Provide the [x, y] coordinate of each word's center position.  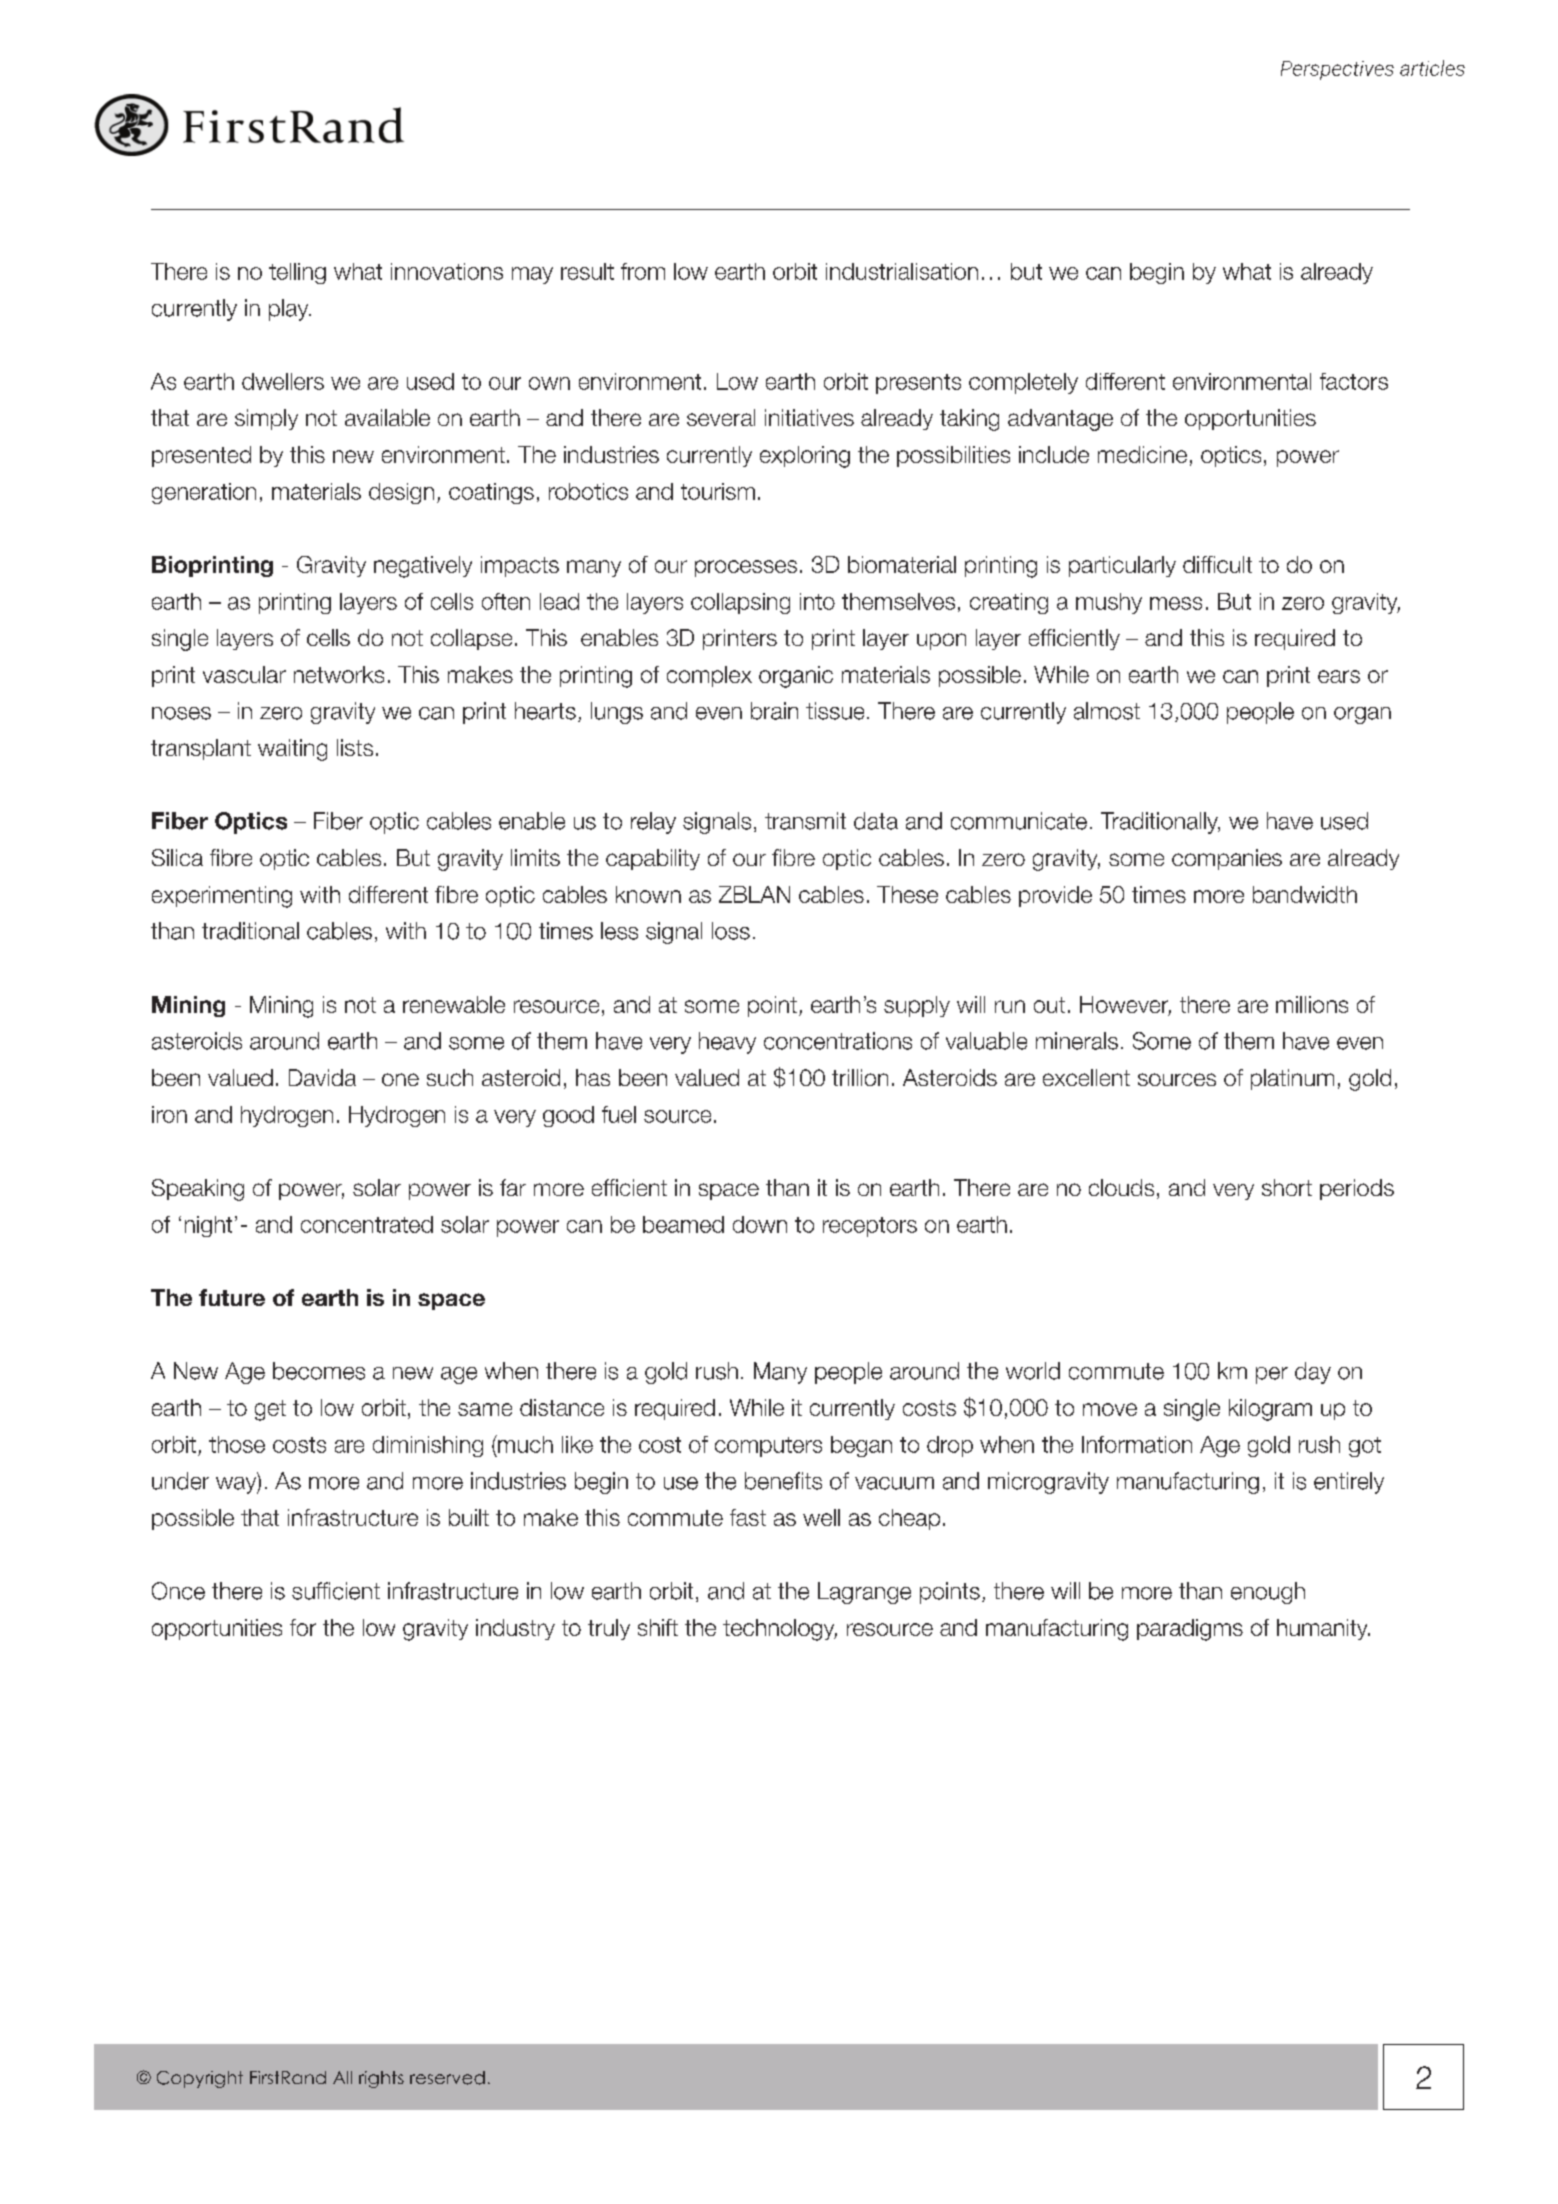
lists [355, 747]
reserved [447, 2078]
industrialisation [902, 271]
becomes [319, 1371]
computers [768, 1447]
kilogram [1270, 1410]
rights [381, 2079]
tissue [835, 711]
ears [1339, 676]
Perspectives [1337, 70]
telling [297, 273]
